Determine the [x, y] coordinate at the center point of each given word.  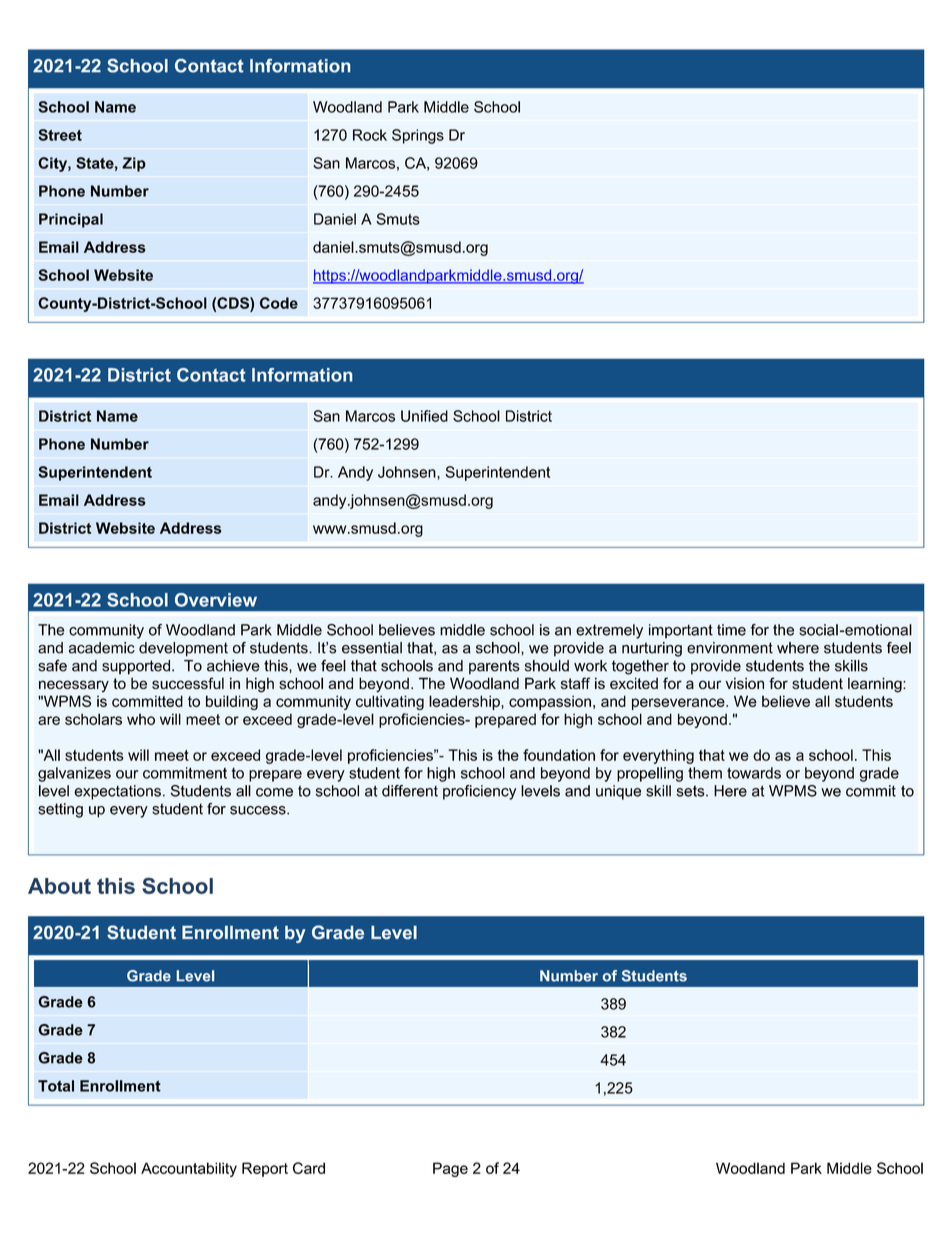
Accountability [189, 1169]
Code [279, 303]
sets [692, 791]
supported [136, 667]
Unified [424, 416]
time [731, 630]
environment [730, 648]
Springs [418, 136]
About [59, 886]
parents [494, 667]
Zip [134, 164]
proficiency [479, 792]
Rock [370, 135]
